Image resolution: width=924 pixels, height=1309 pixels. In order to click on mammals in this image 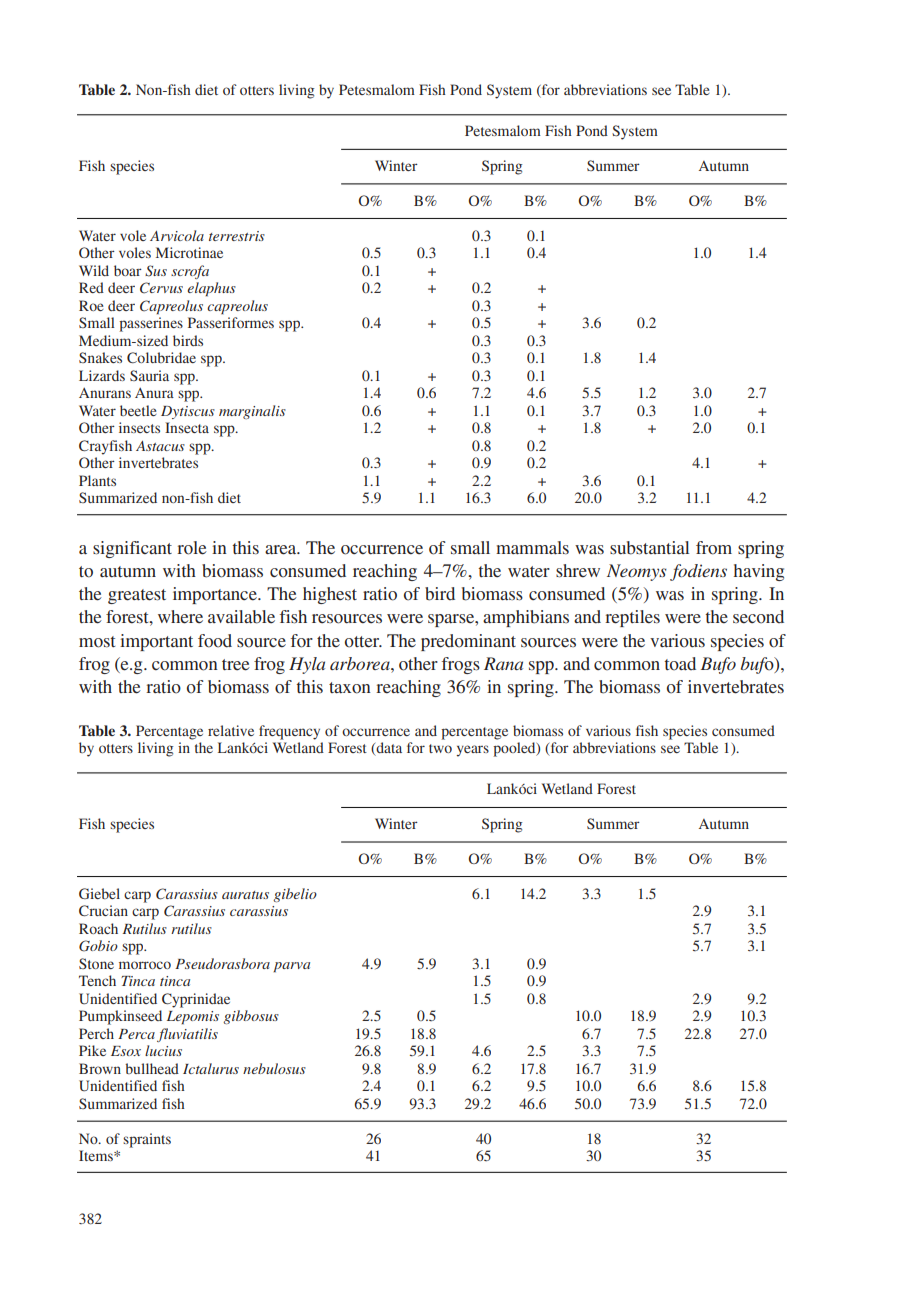, I will do `click(532, 548)`.
